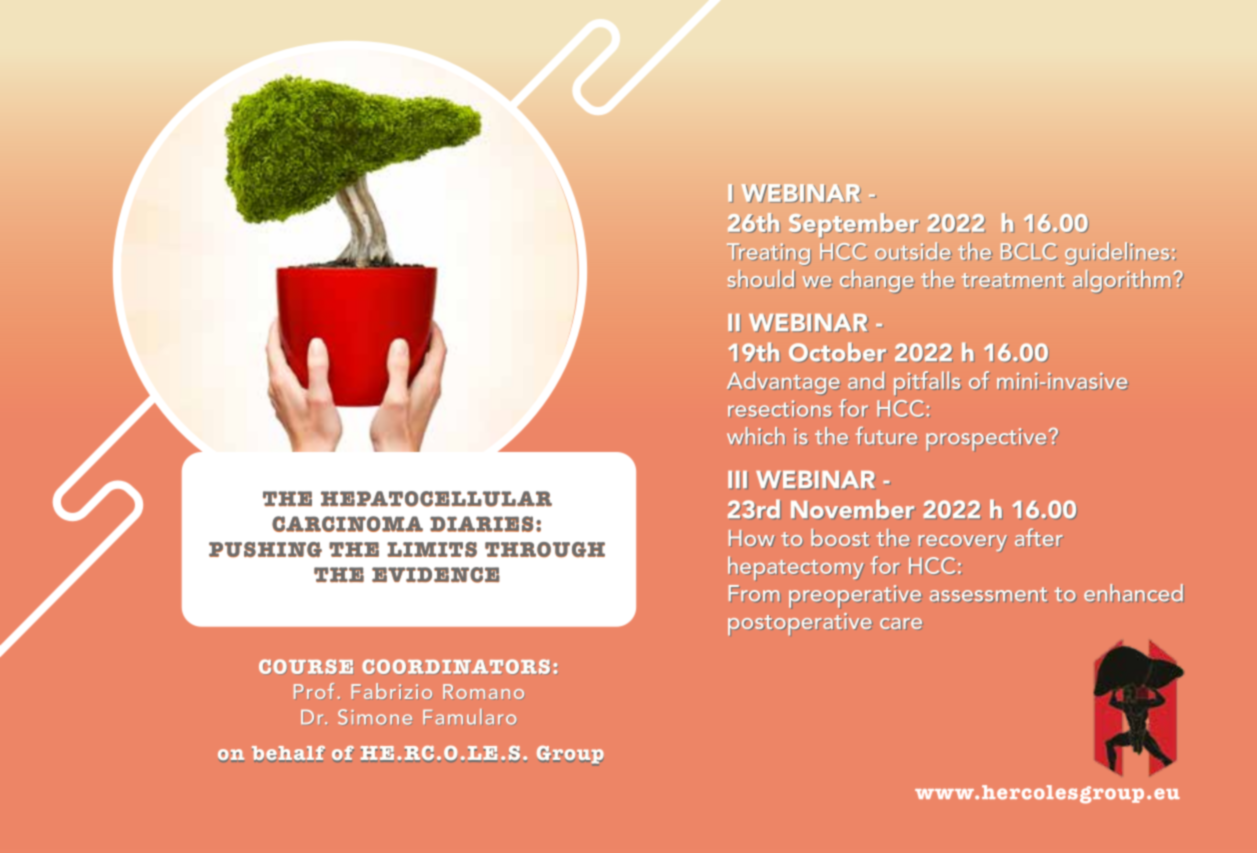  I want to click on PUSHING, so click(265, 549).
